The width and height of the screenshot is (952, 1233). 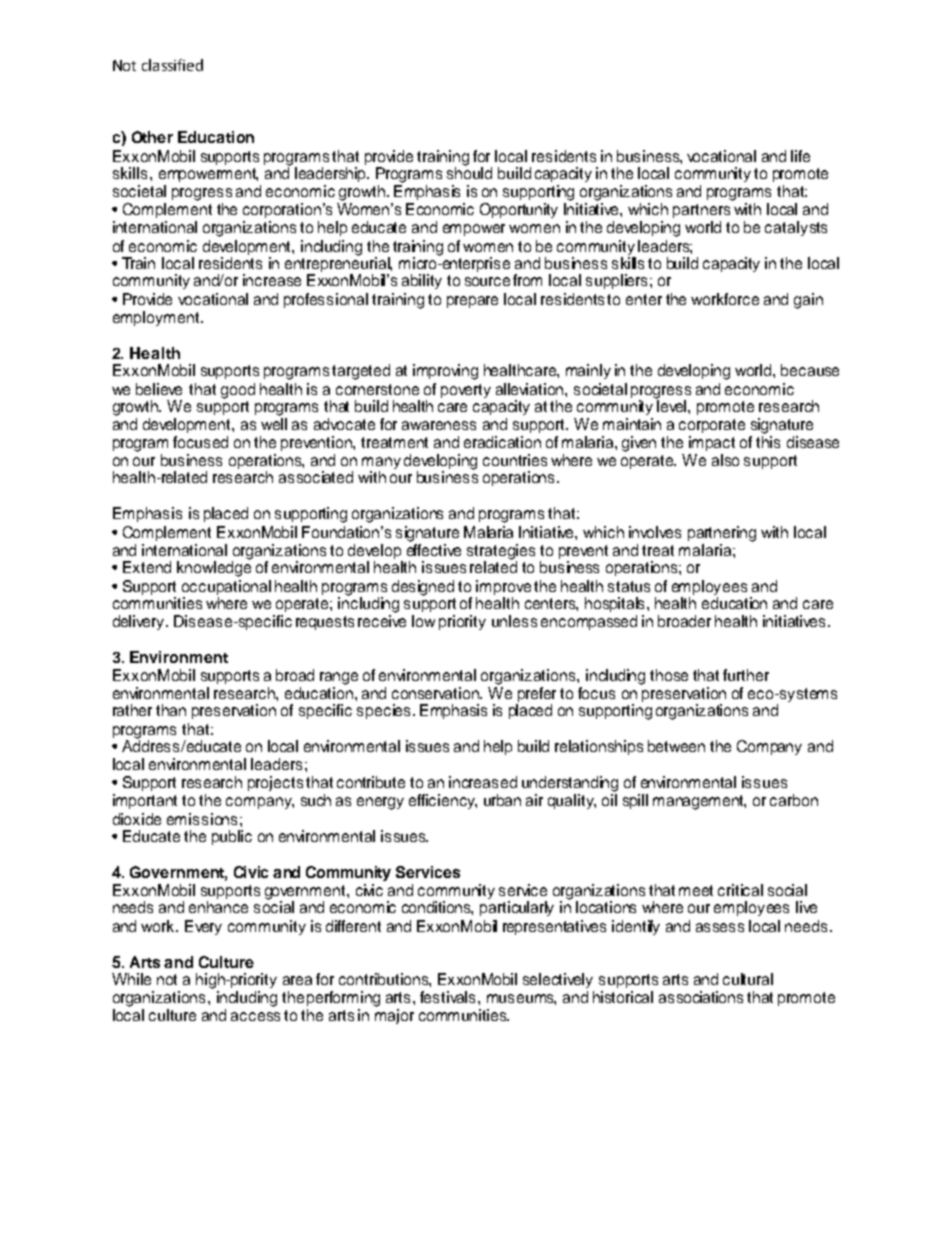 What do you see at coordinates (722, 534) in the screenshot?
I see `partnering` at bounding box center [722, 534].
